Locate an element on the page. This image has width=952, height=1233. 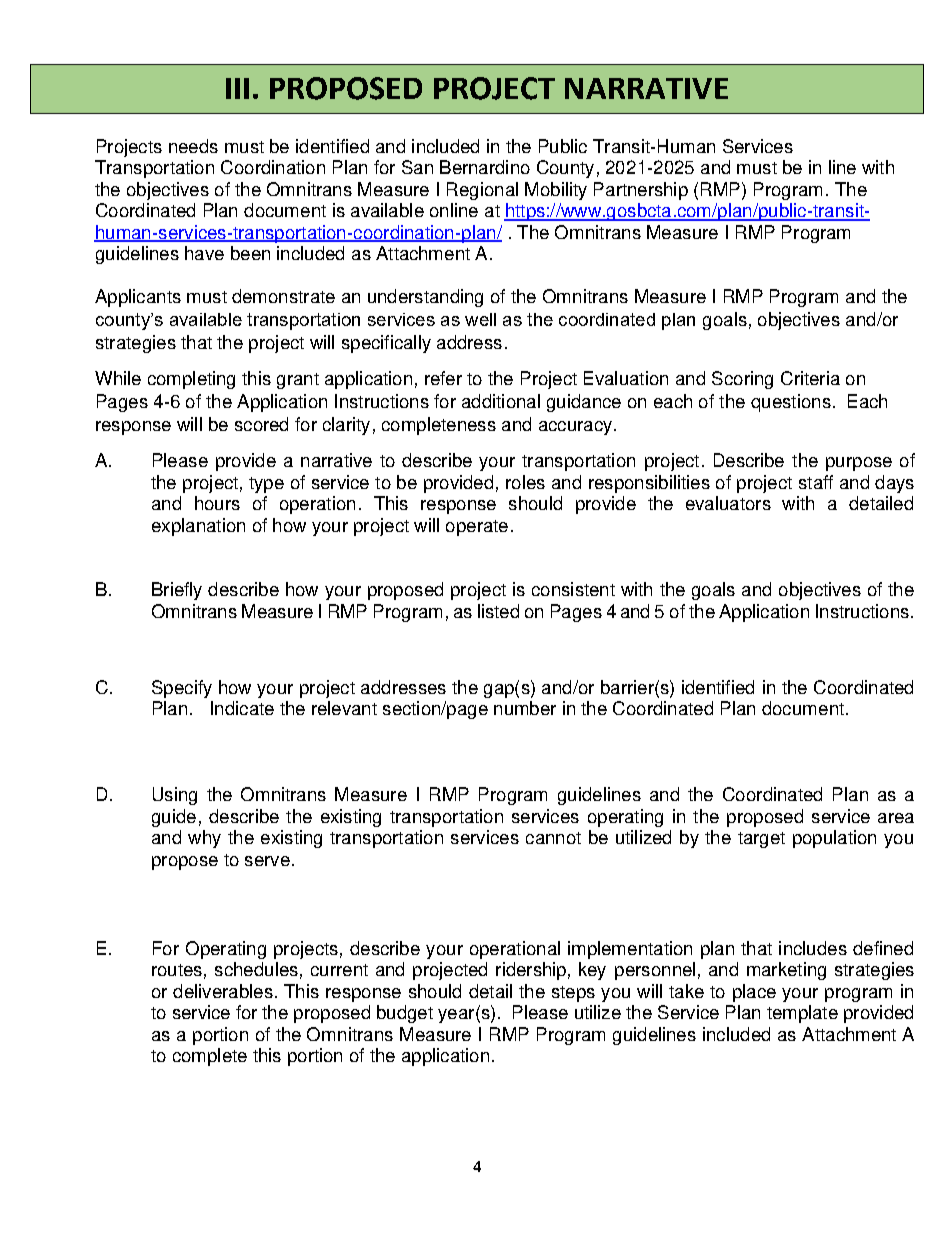
area is located at coordinates (896, 818).
